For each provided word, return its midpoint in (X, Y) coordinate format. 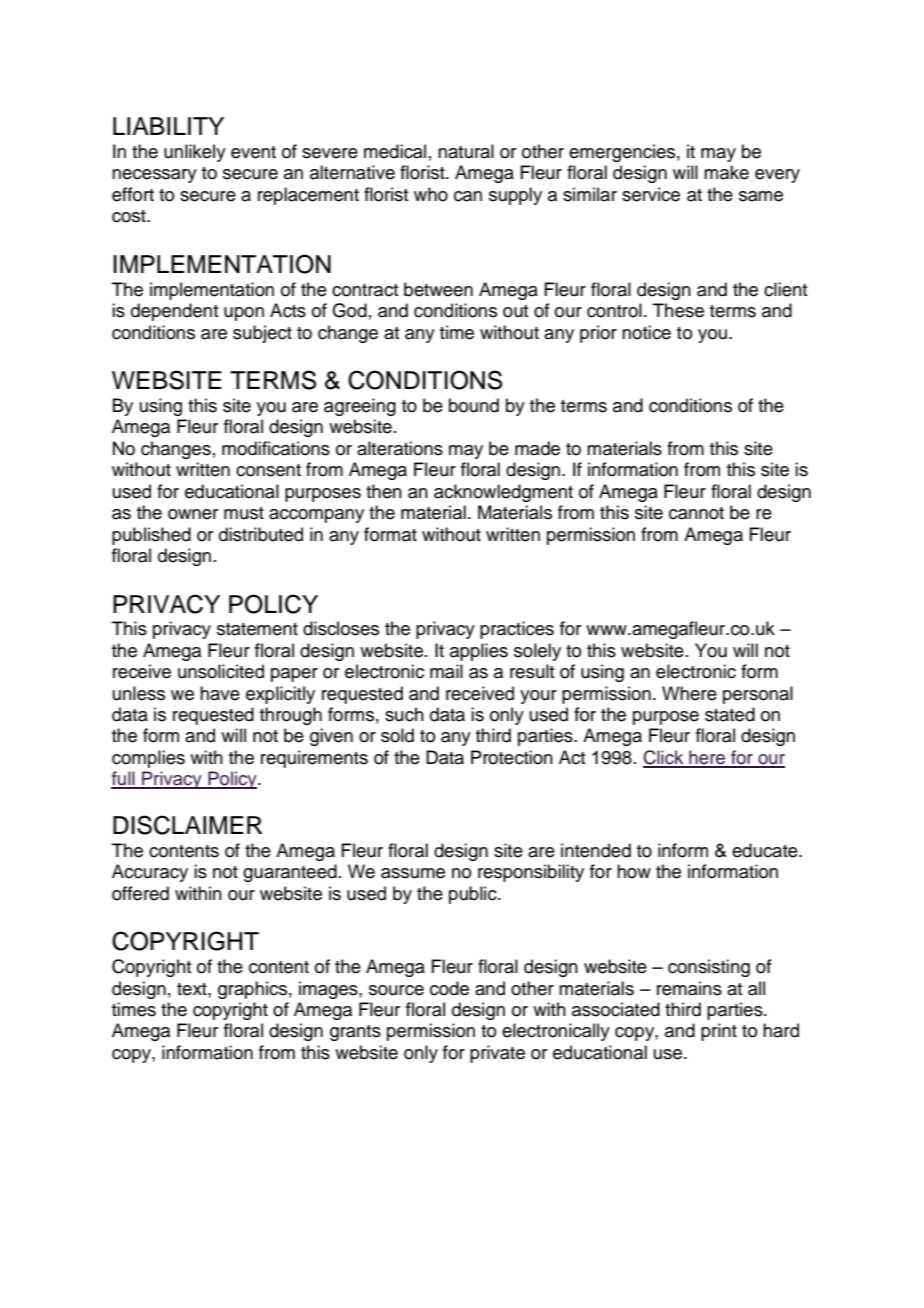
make (726, 172)
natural (466, 151)
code (449, 988)
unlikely (195, 153)
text (193, 989)
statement (257, 629)
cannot (696, 513)
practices (517, 630)
